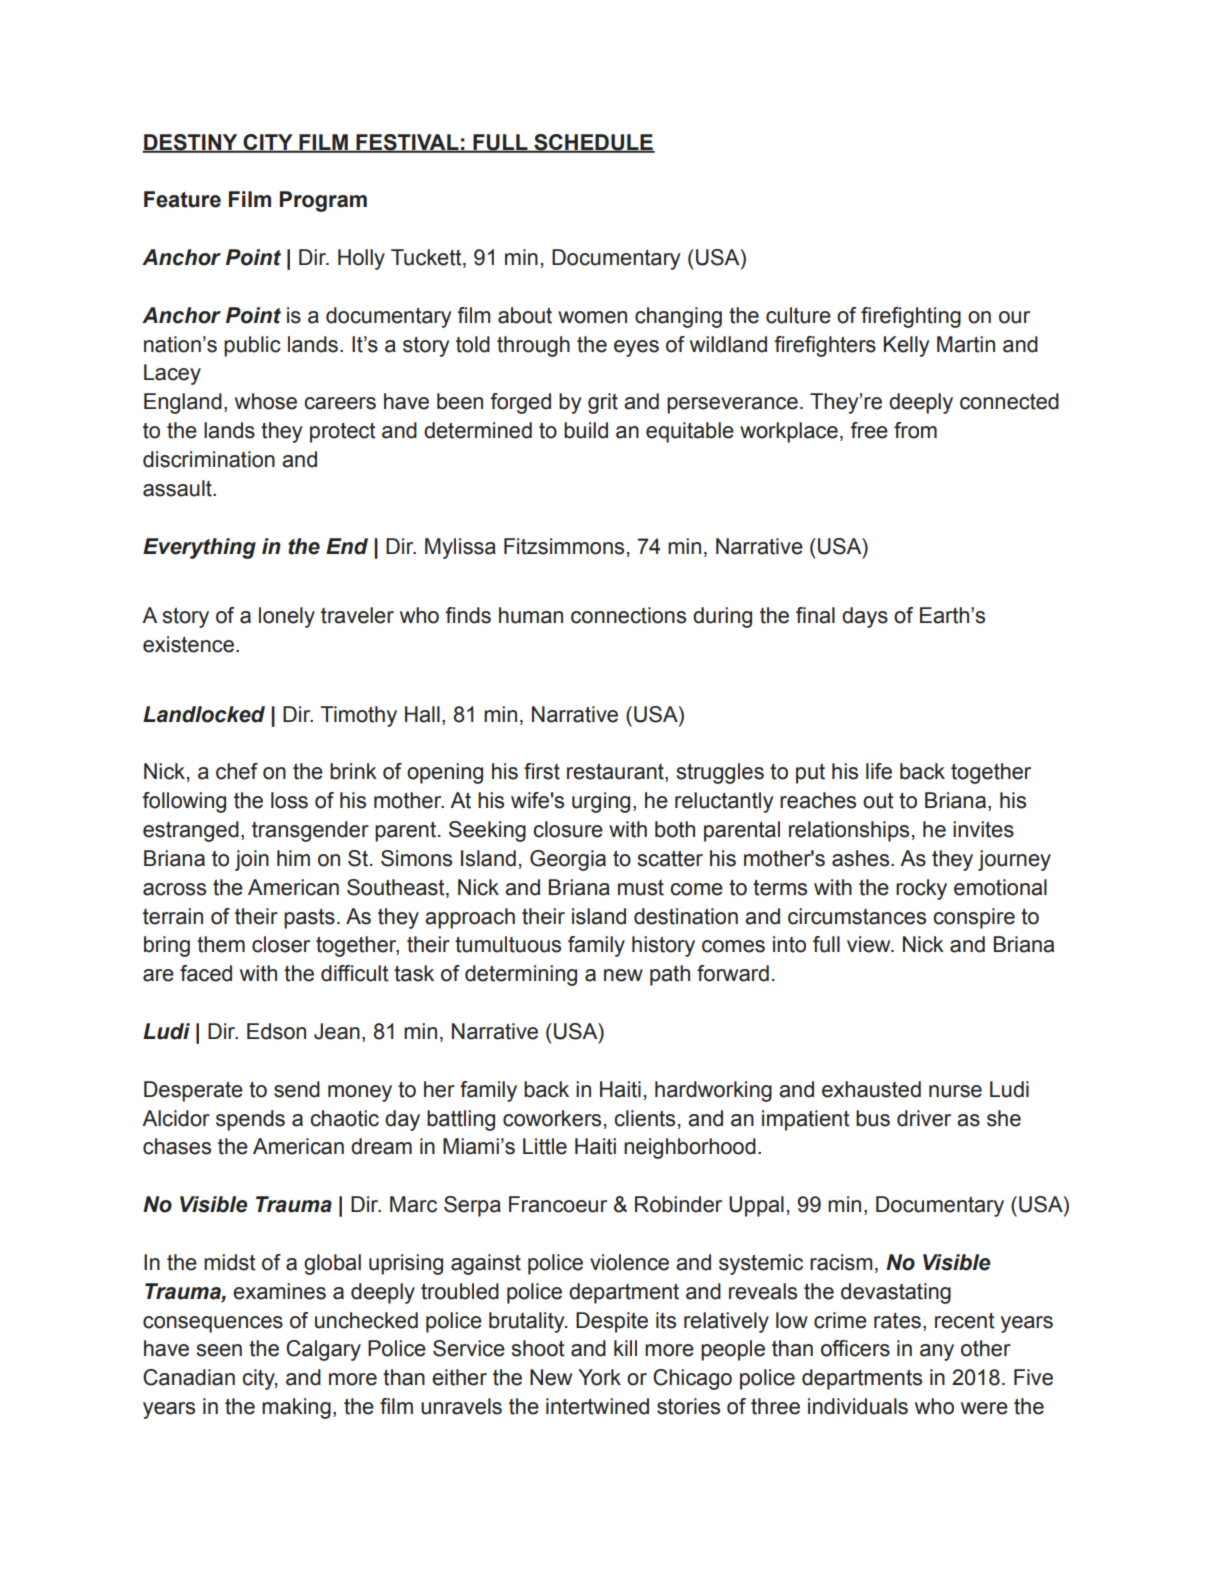  Describe the element at coordinates (870, 944) in the page. I see `view` at that location.
